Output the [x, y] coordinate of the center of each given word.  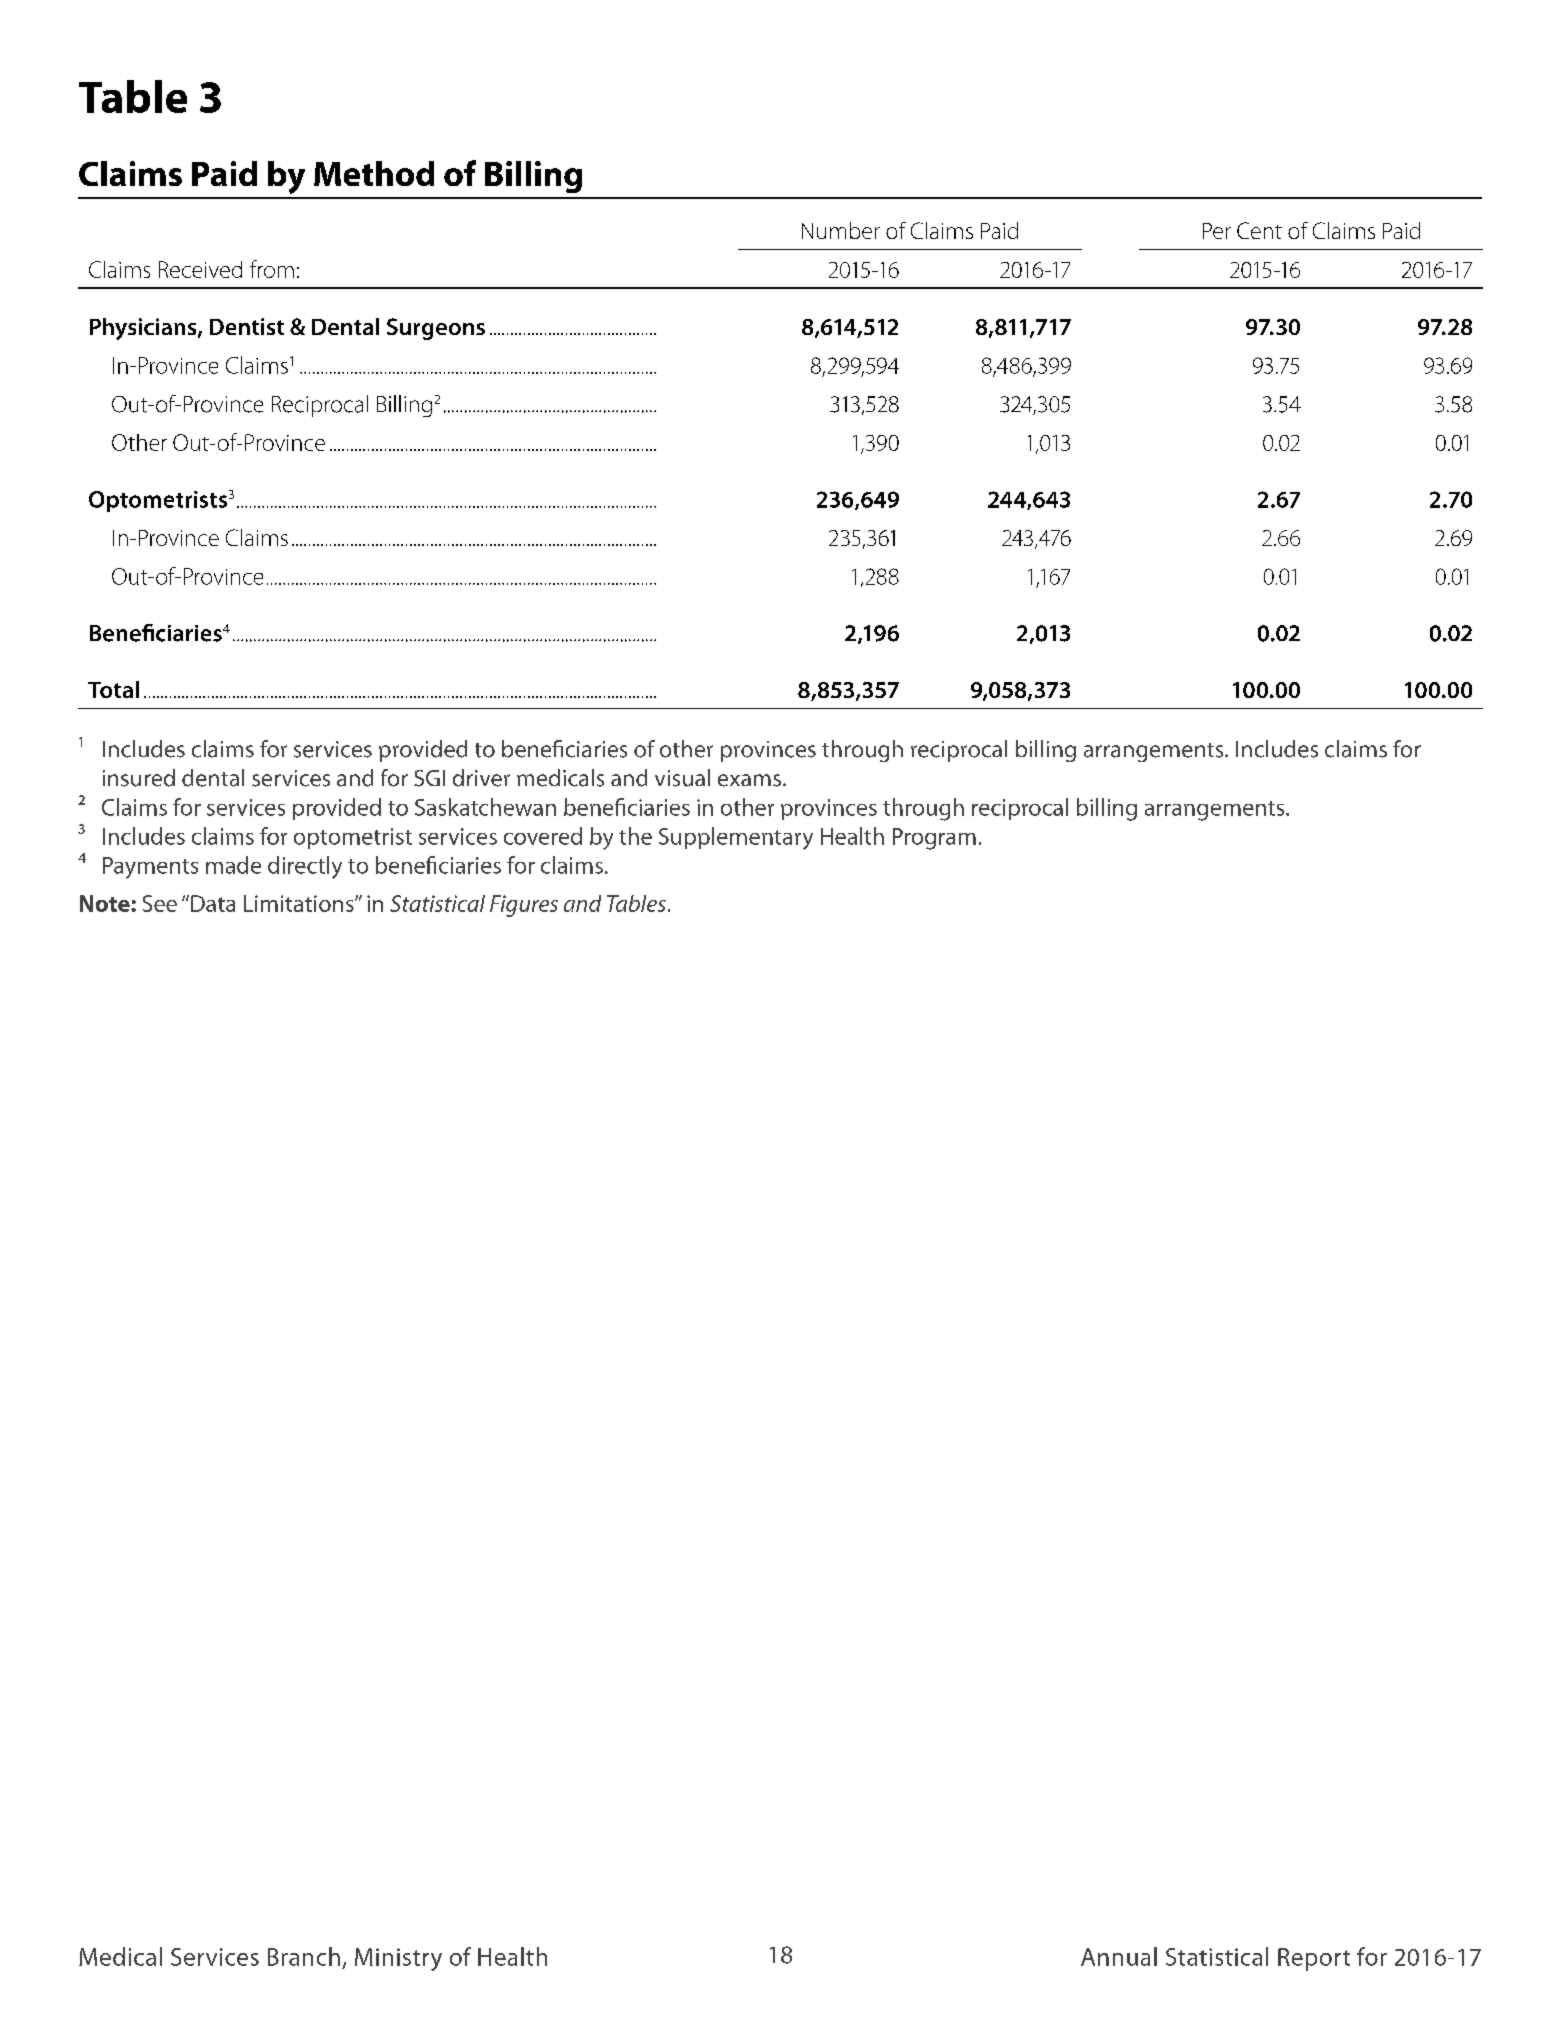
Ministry [398, 1959]
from [272, 269]
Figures [524, 906]
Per [1217, 231]
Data [213, 903]
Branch [304, 1956]
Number [841, 230]
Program [934, 839]
